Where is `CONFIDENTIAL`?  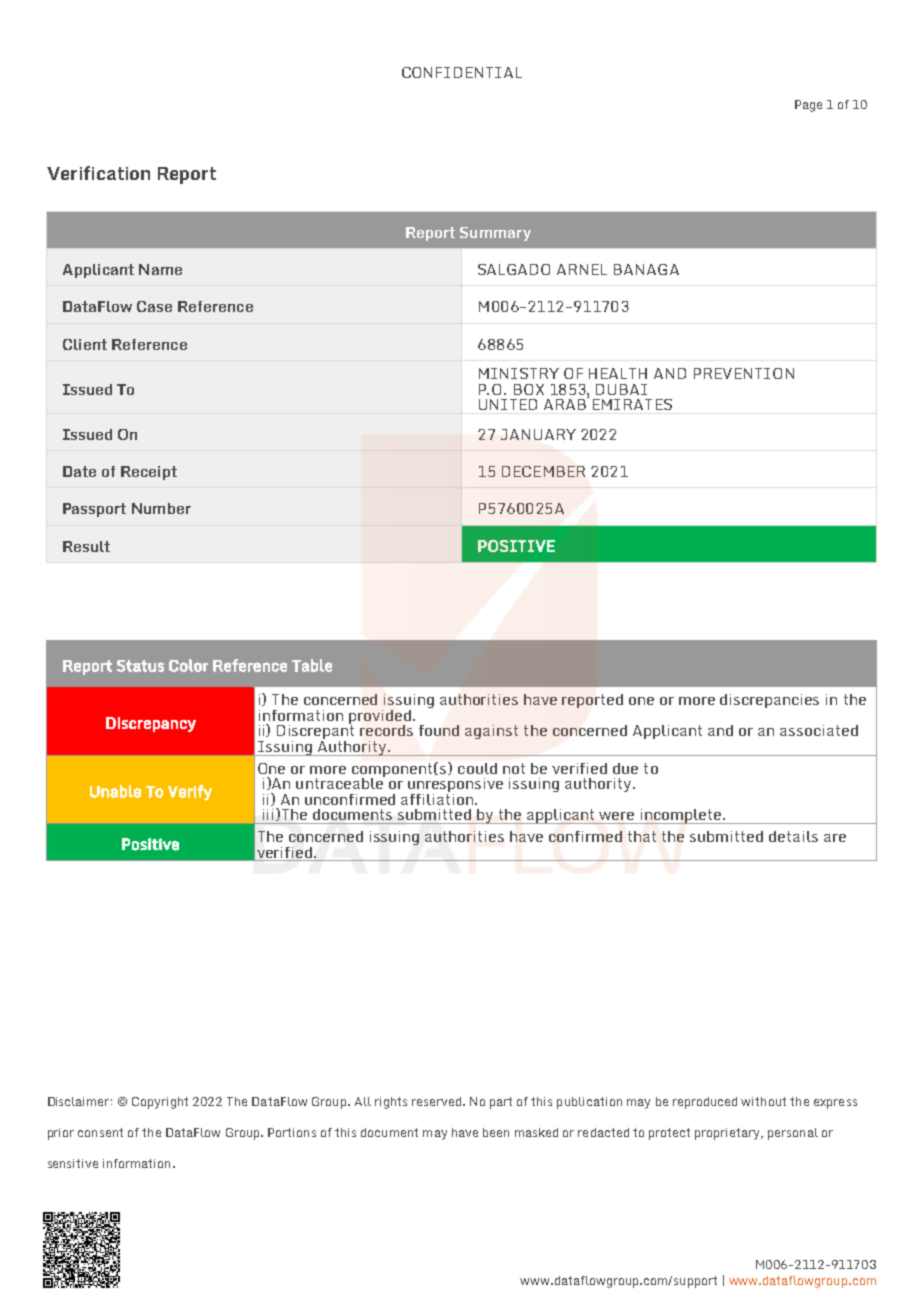
CONFIDENTIAL is located at coordinates (462, 72).
